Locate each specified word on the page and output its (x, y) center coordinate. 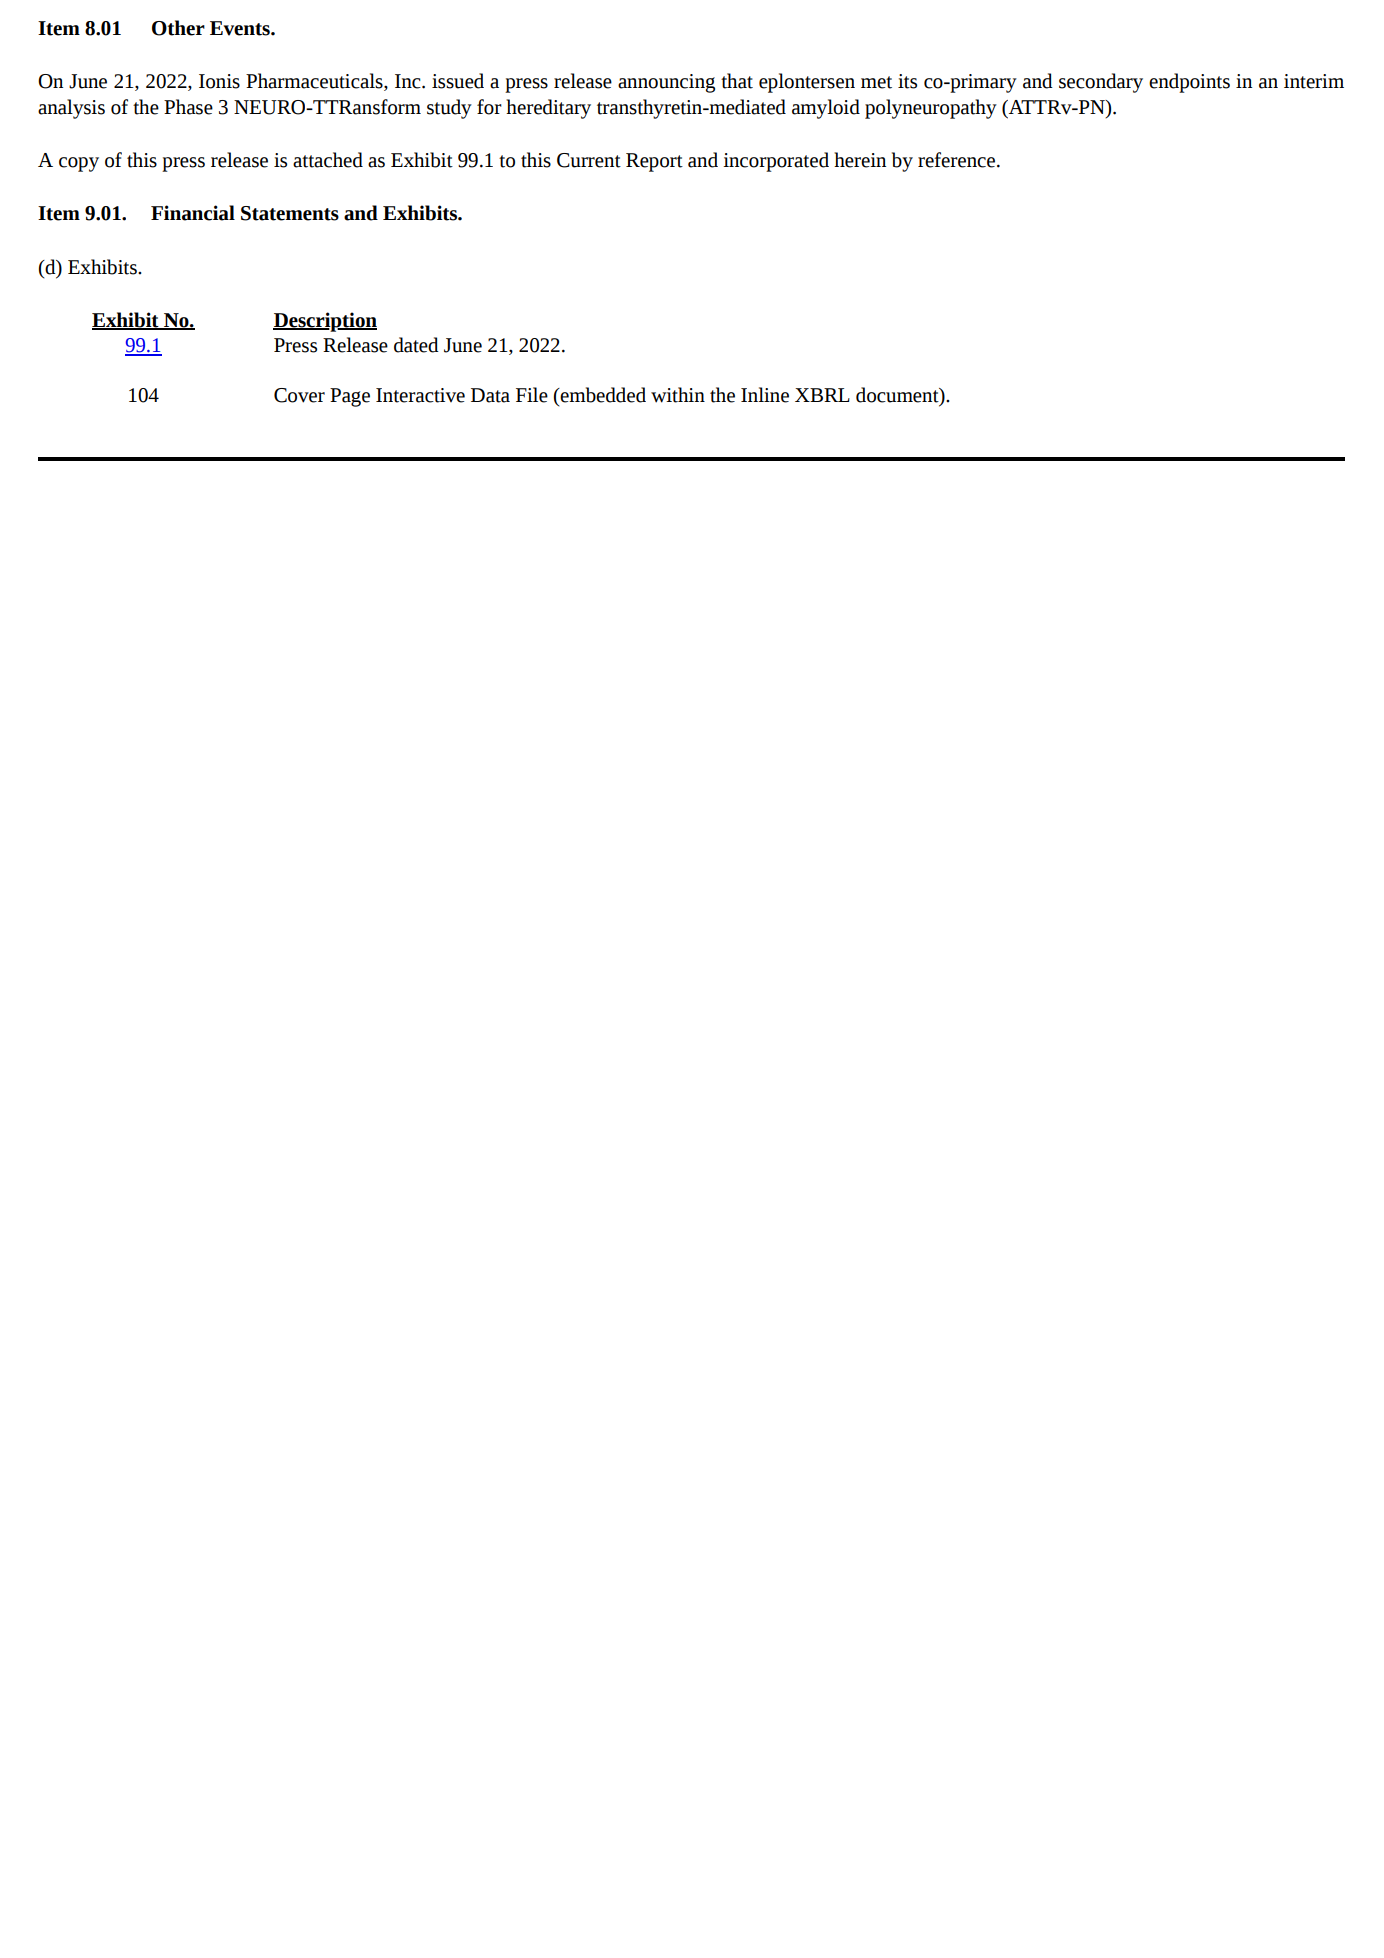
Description (325, 322)
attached (328, 160)
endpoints (1189, 83)
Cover (299, 395)
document (898, 396)
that (737, 81)
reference (958, 160)
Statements (290, 213)
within (678, 395)
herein (860, 160)
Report (654, 162)
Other (178, 28)
